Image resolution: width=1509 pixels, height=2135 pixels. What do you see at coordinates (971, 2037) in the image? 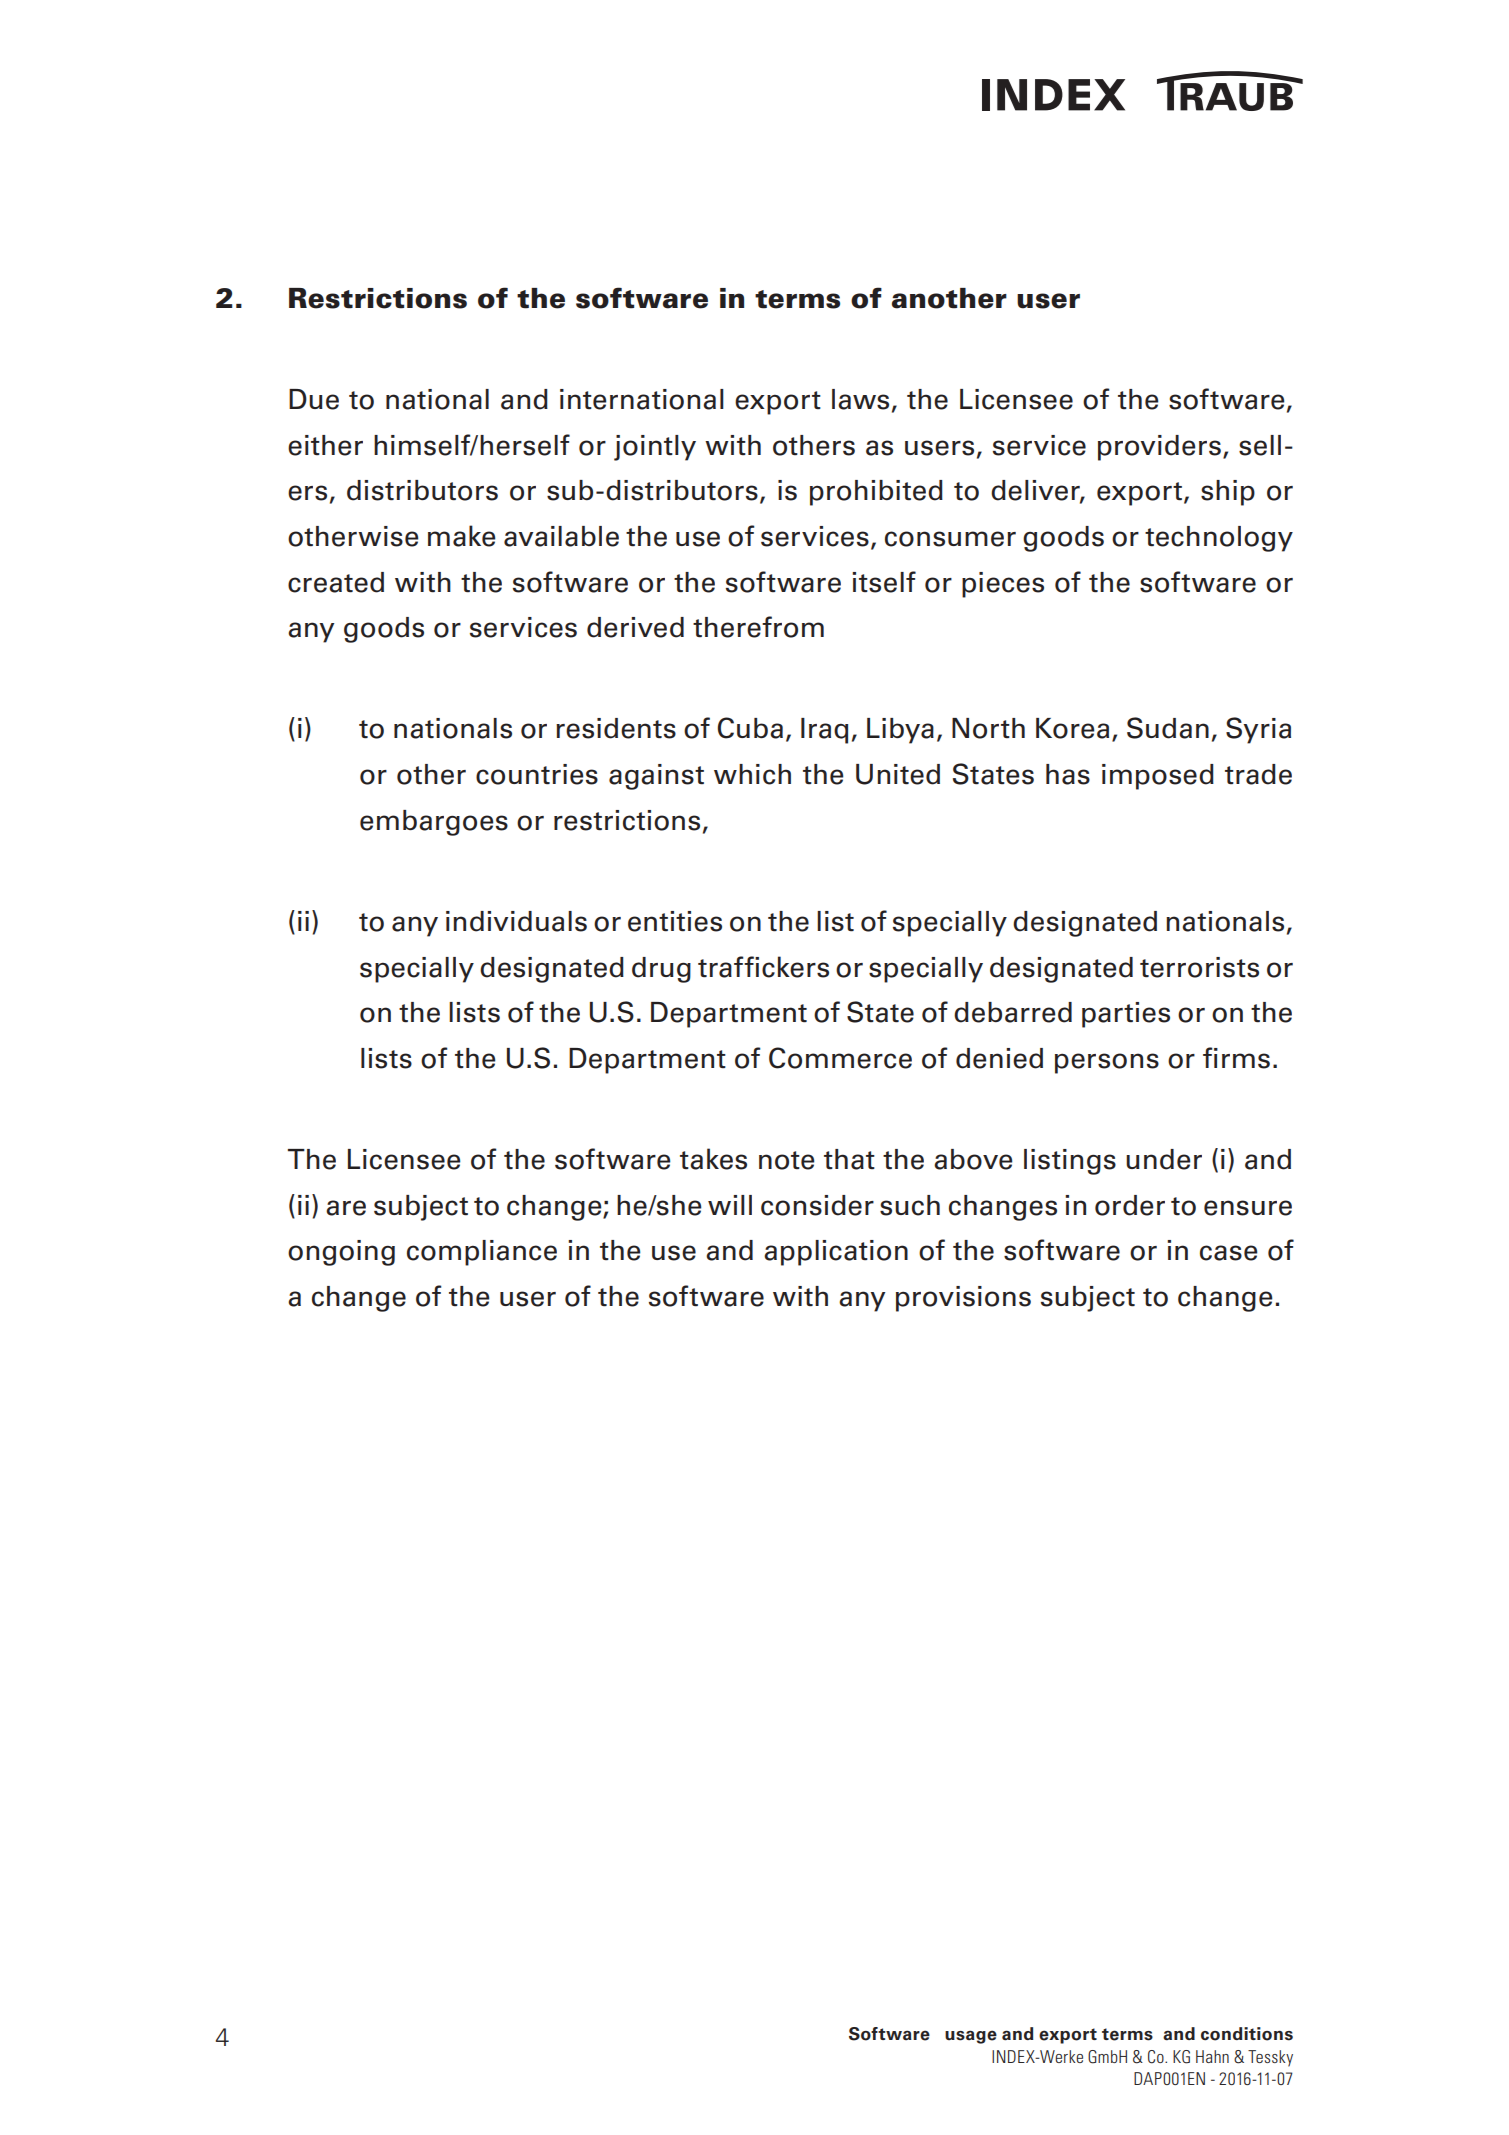
I see `usage` at bounding box center [971, 2037].
